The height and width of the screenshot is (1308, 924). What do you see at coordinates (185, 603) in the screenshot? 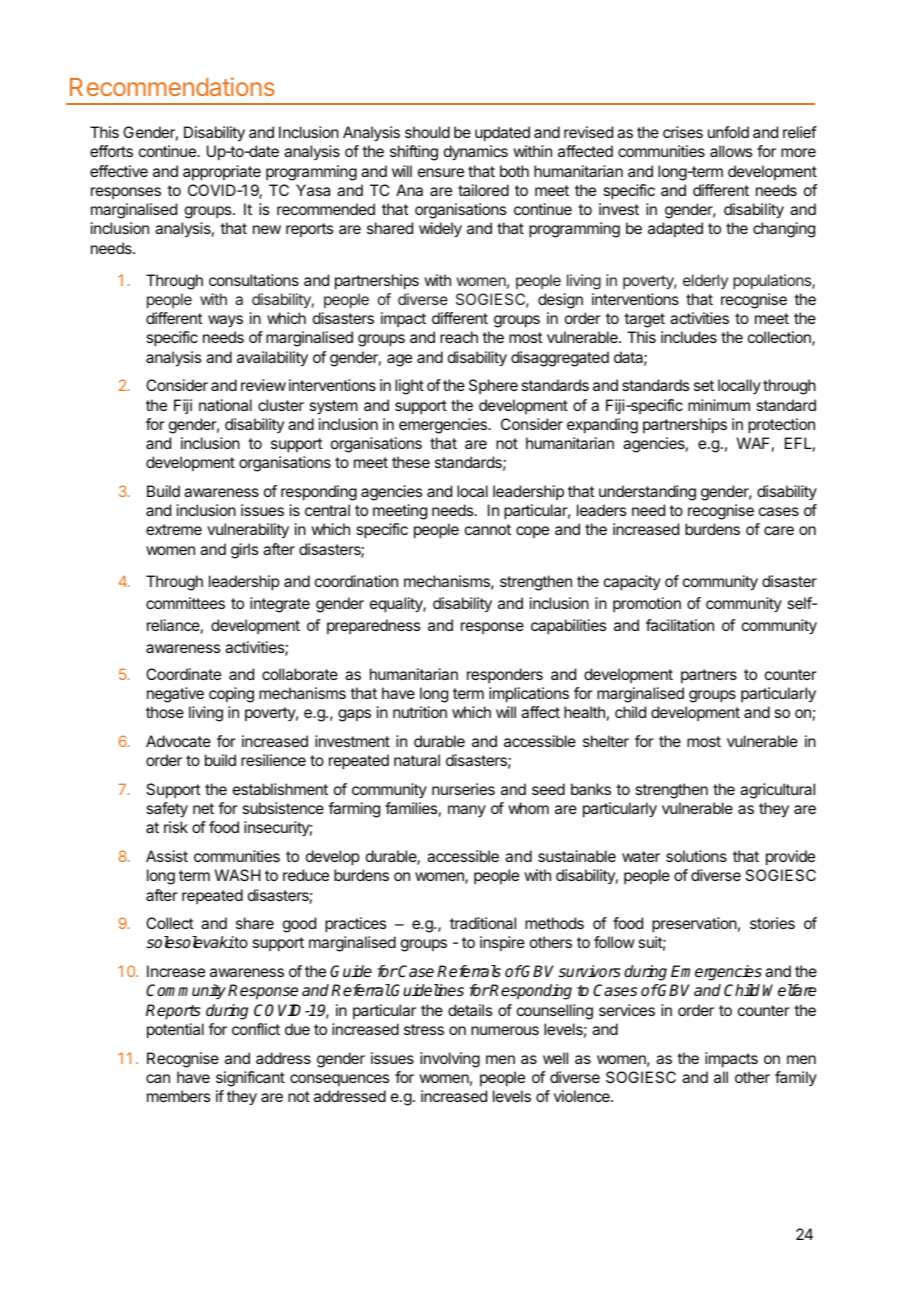
I see `committees` at bounding box center [185, 603].
